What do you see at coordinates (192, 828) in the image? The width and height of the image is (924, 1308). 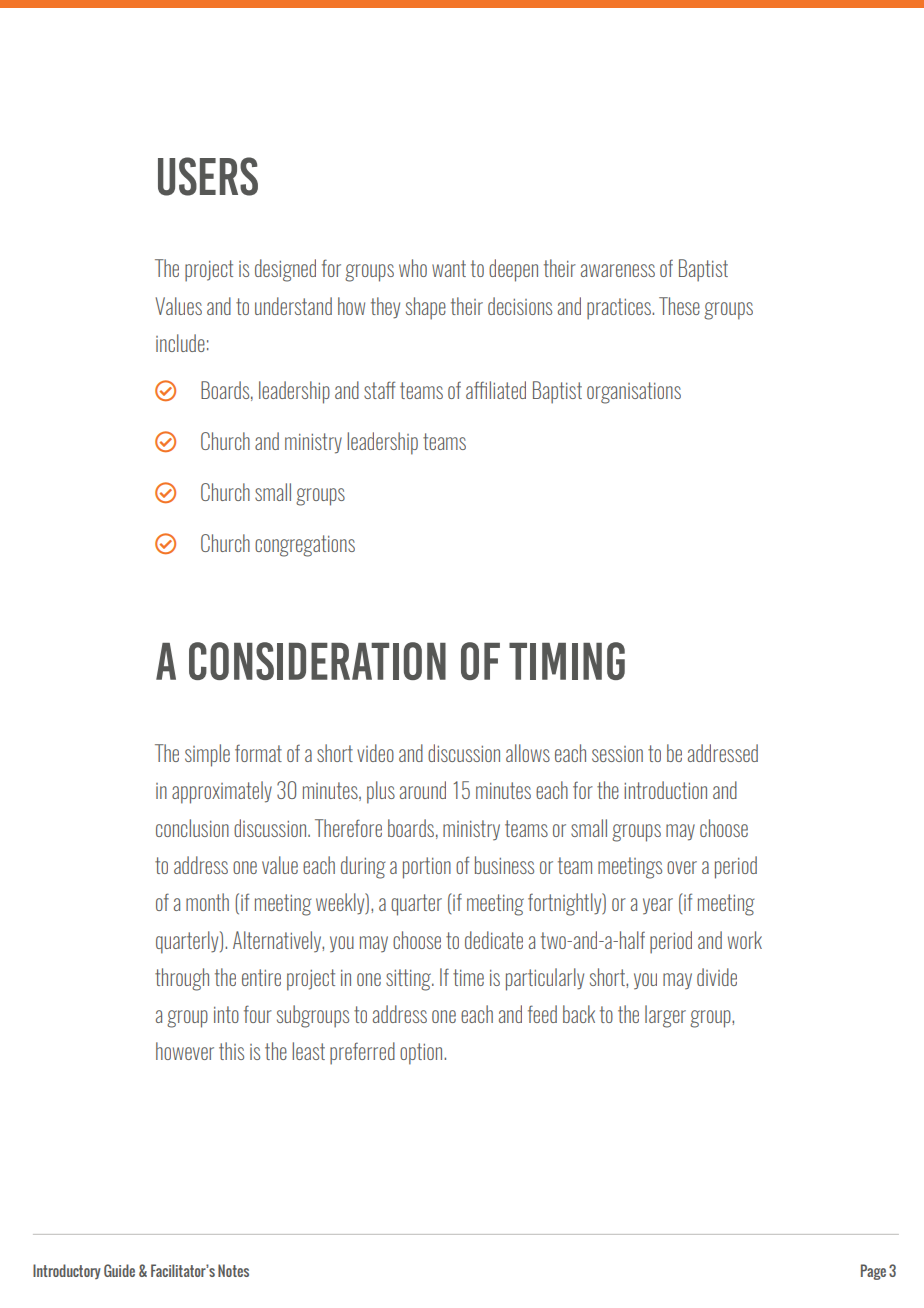 I see `conclusion` at bounding box center [192, 828].
